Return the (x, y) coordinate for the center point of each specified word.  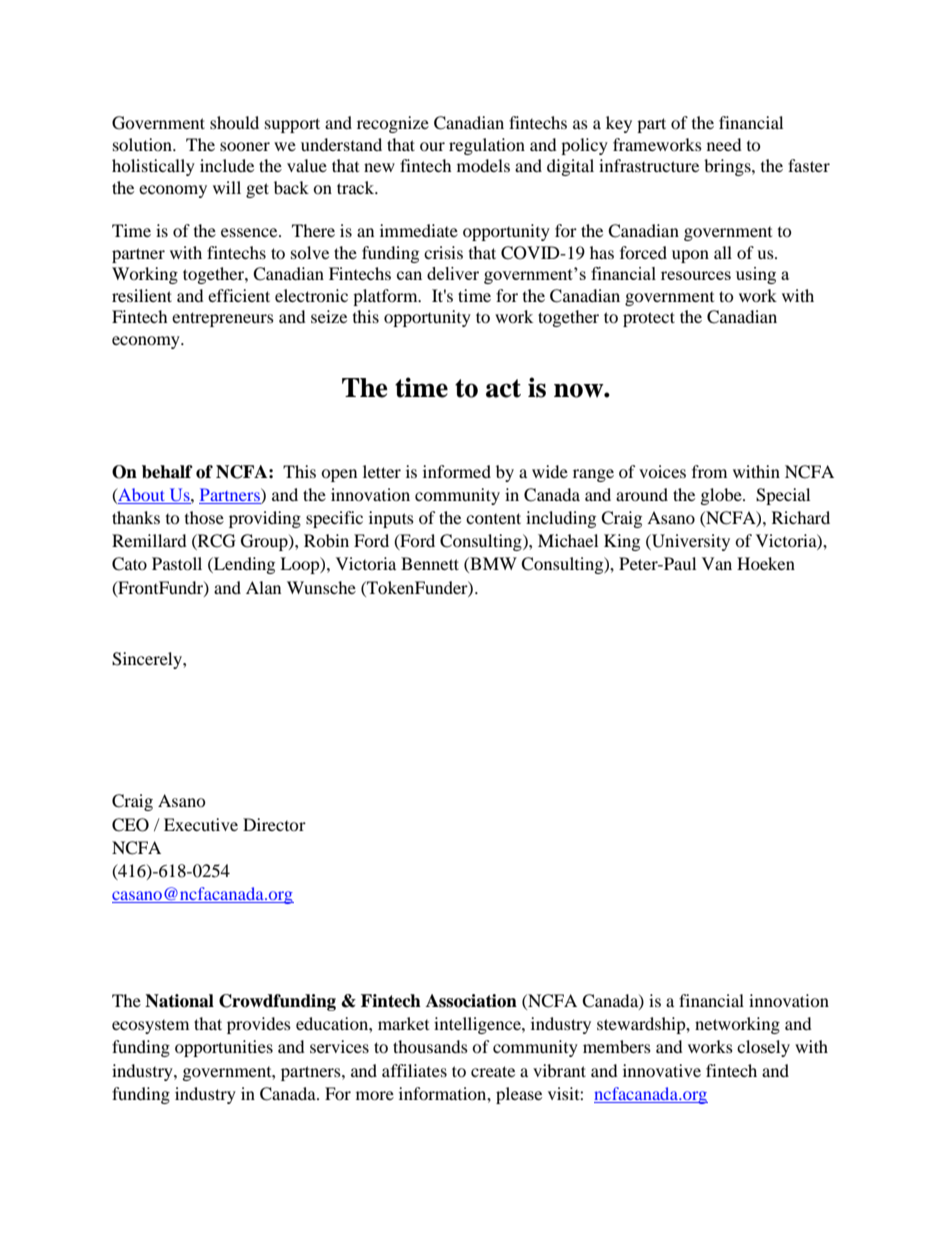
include (227, 165)
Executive (201, 824)
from (709, 471)
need (724, 144)
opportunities (224, 1048)
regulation (487, 146)
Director (274, 824)
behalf (167, 472)
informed (457, 471)
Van (717, 563)
